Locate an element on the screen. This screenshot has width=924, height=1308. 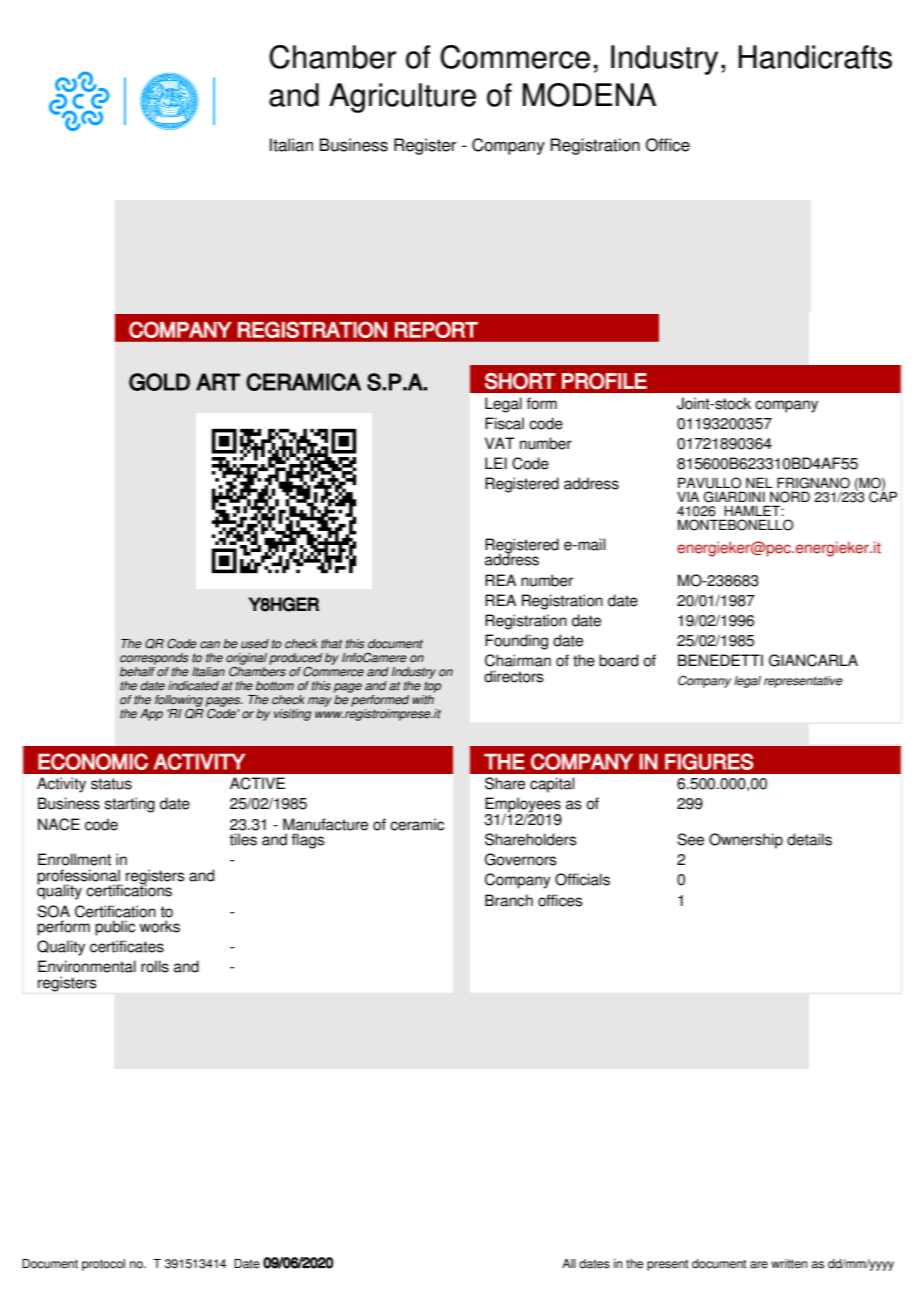
protocol is located at coordinates (103, 1265).
